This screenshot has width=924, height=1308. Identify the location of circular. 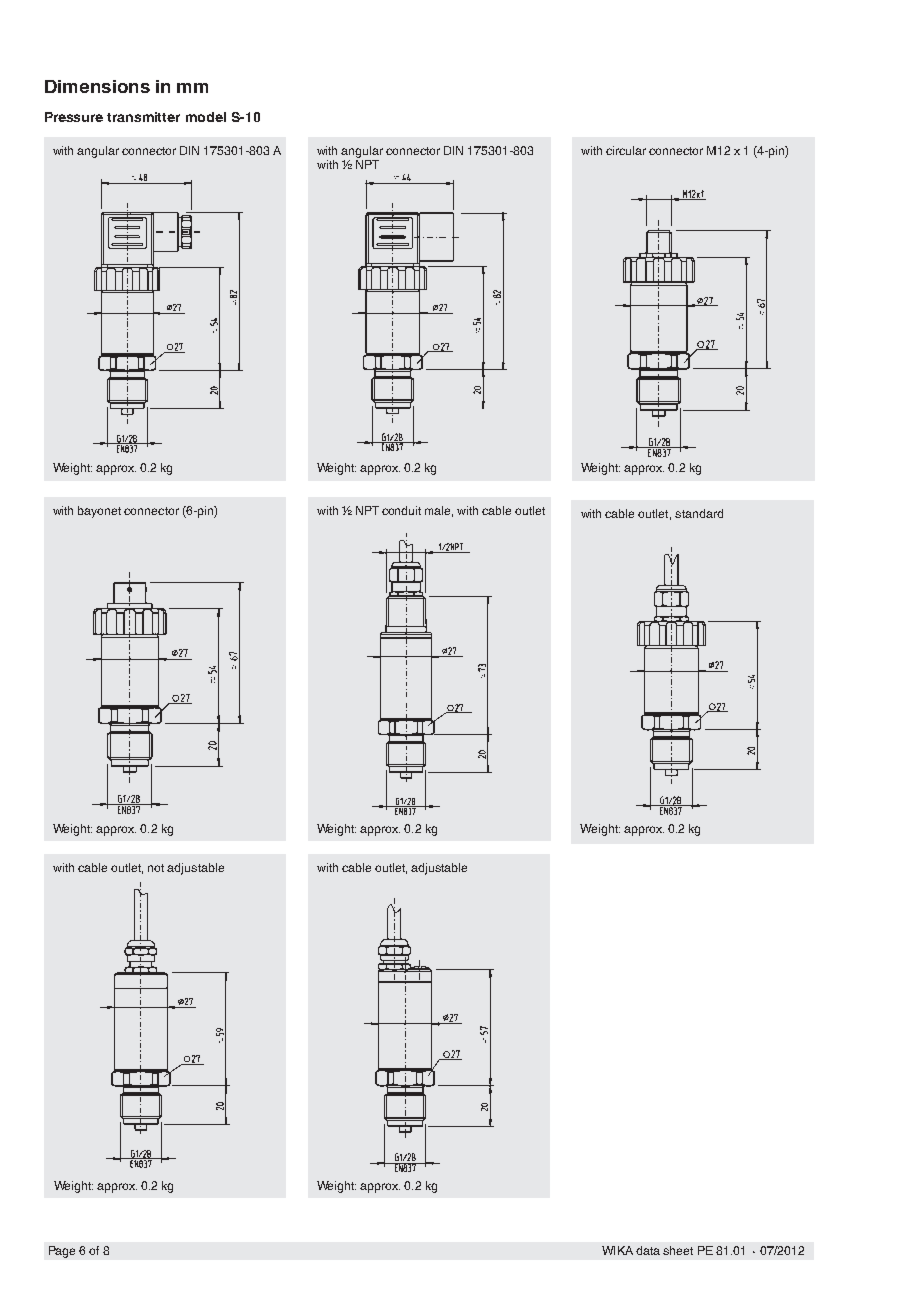
(626, 150).
